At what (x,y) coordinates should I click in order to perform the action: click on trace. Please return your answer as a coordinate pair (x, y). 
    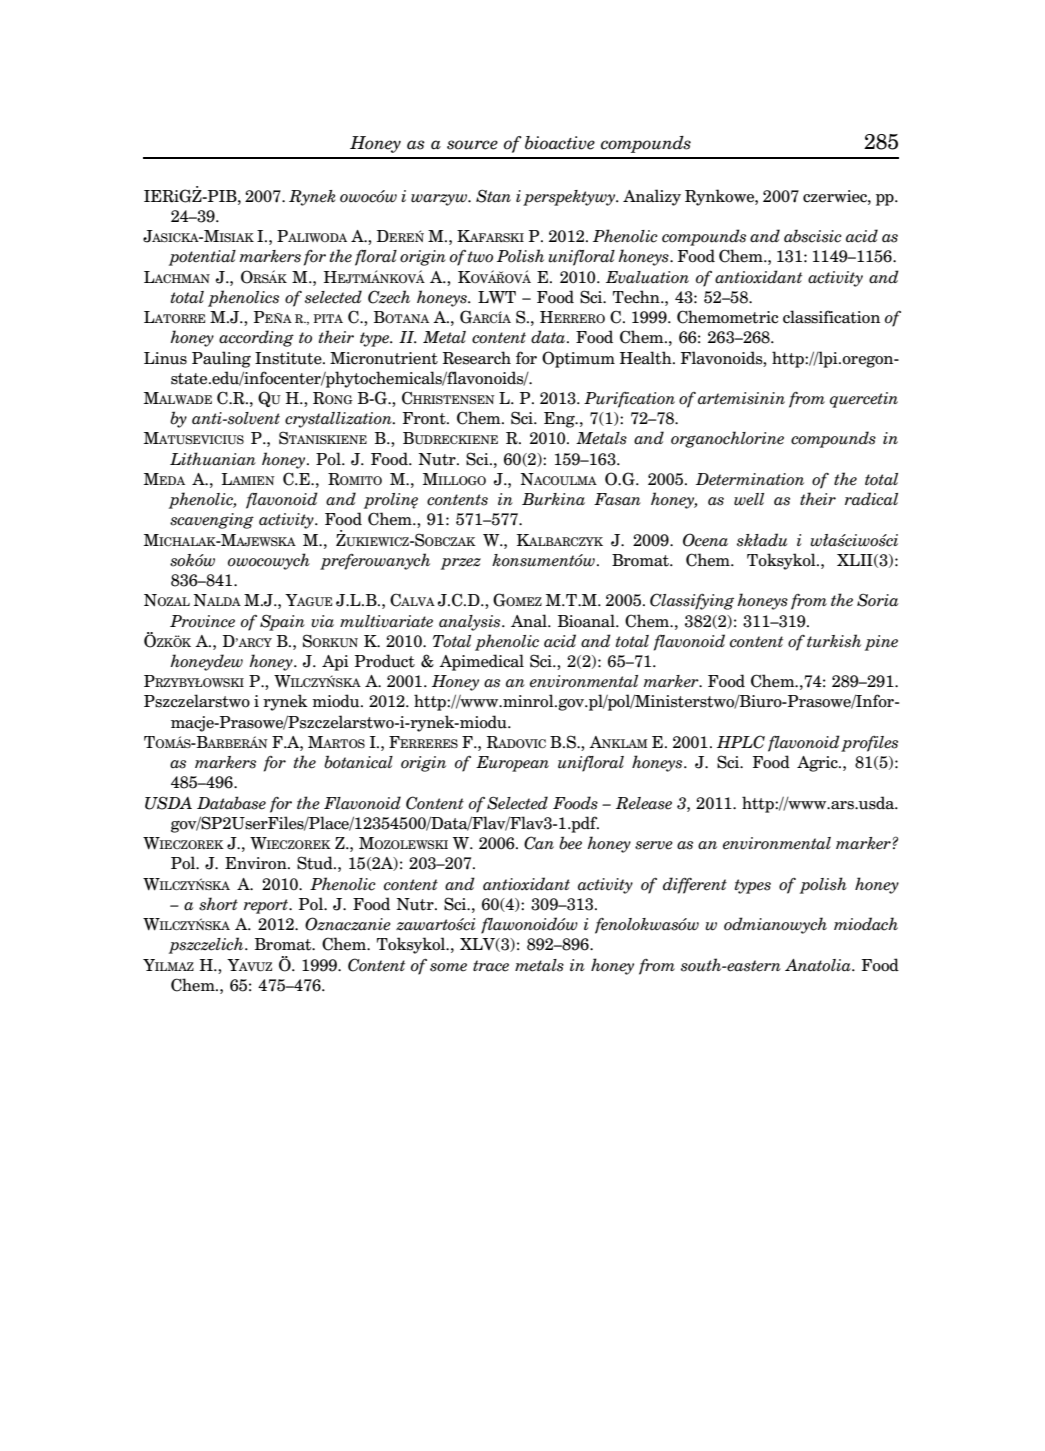
    Looking at the image, I should click on (491, 966).
